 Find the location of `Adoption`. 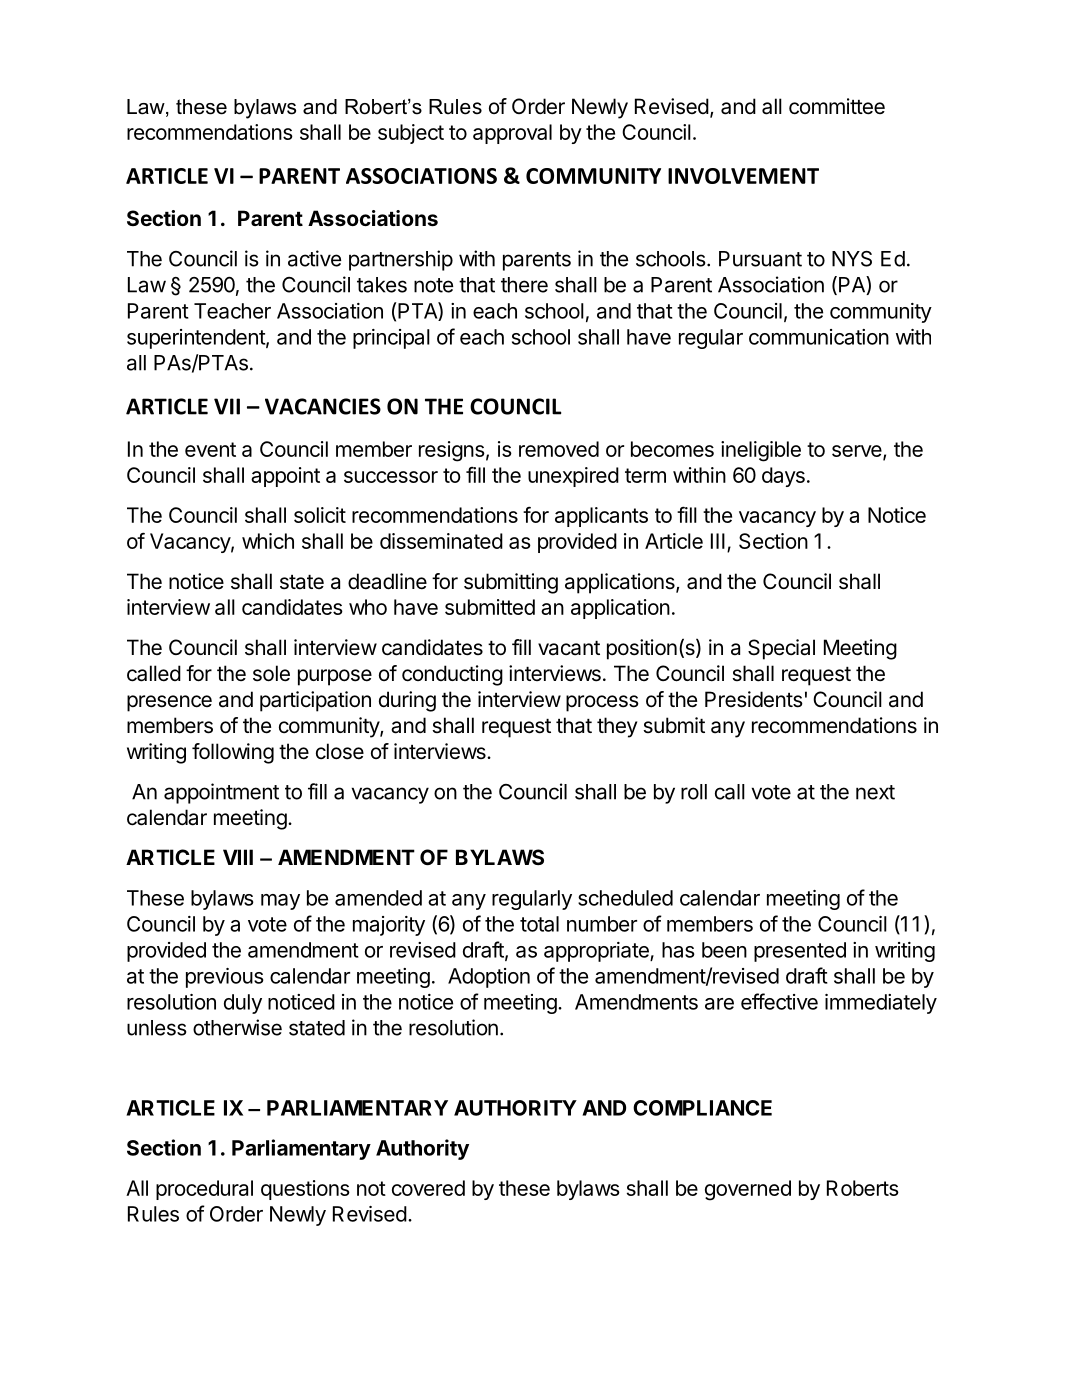

Adoption is located at coordinates (489, 978).
